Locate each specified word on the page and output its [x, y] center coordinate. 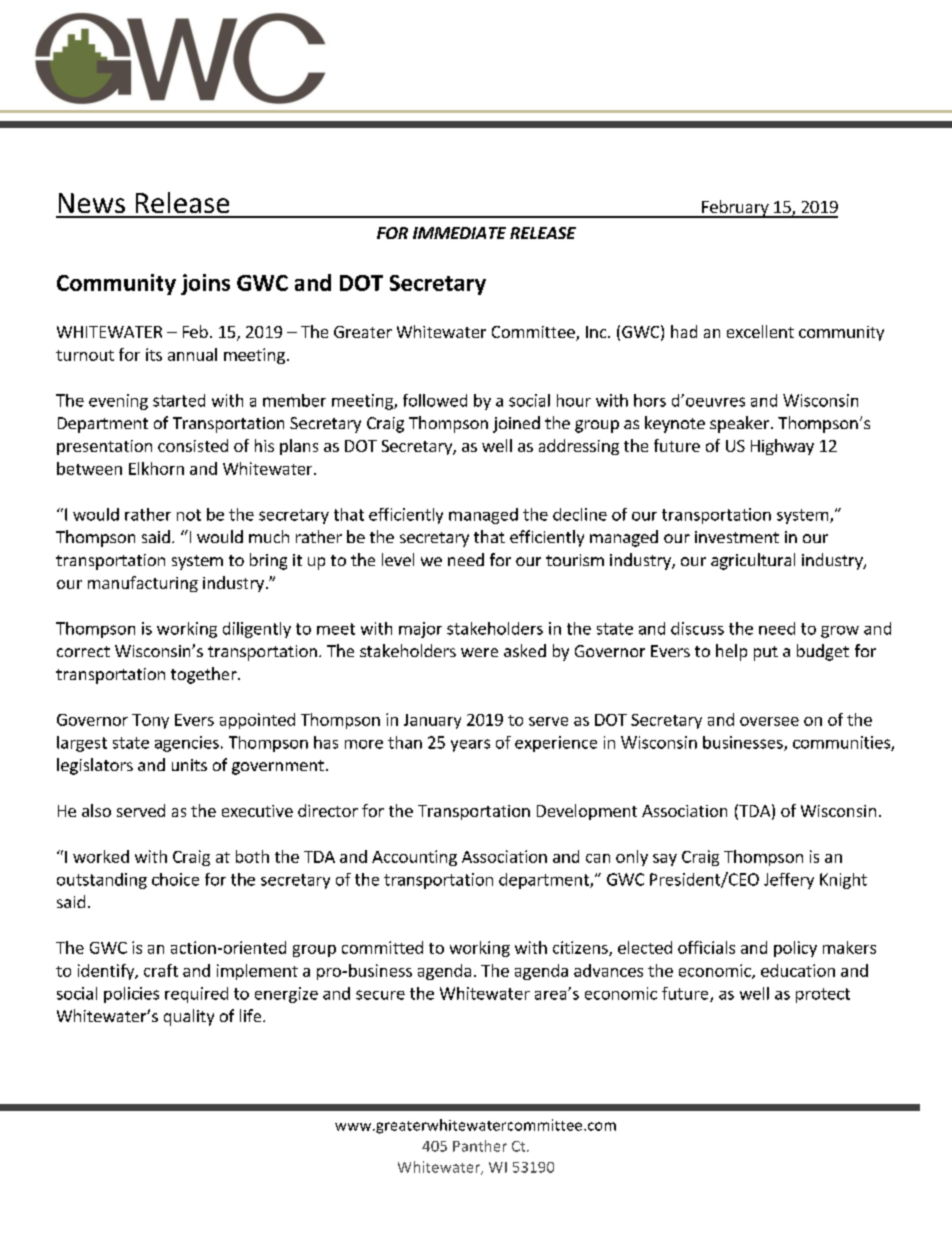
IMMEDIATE [459, 233]
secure [380, 995]
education [798, 970]
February [735, 209]
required [196, 995]
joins [205, 284]
